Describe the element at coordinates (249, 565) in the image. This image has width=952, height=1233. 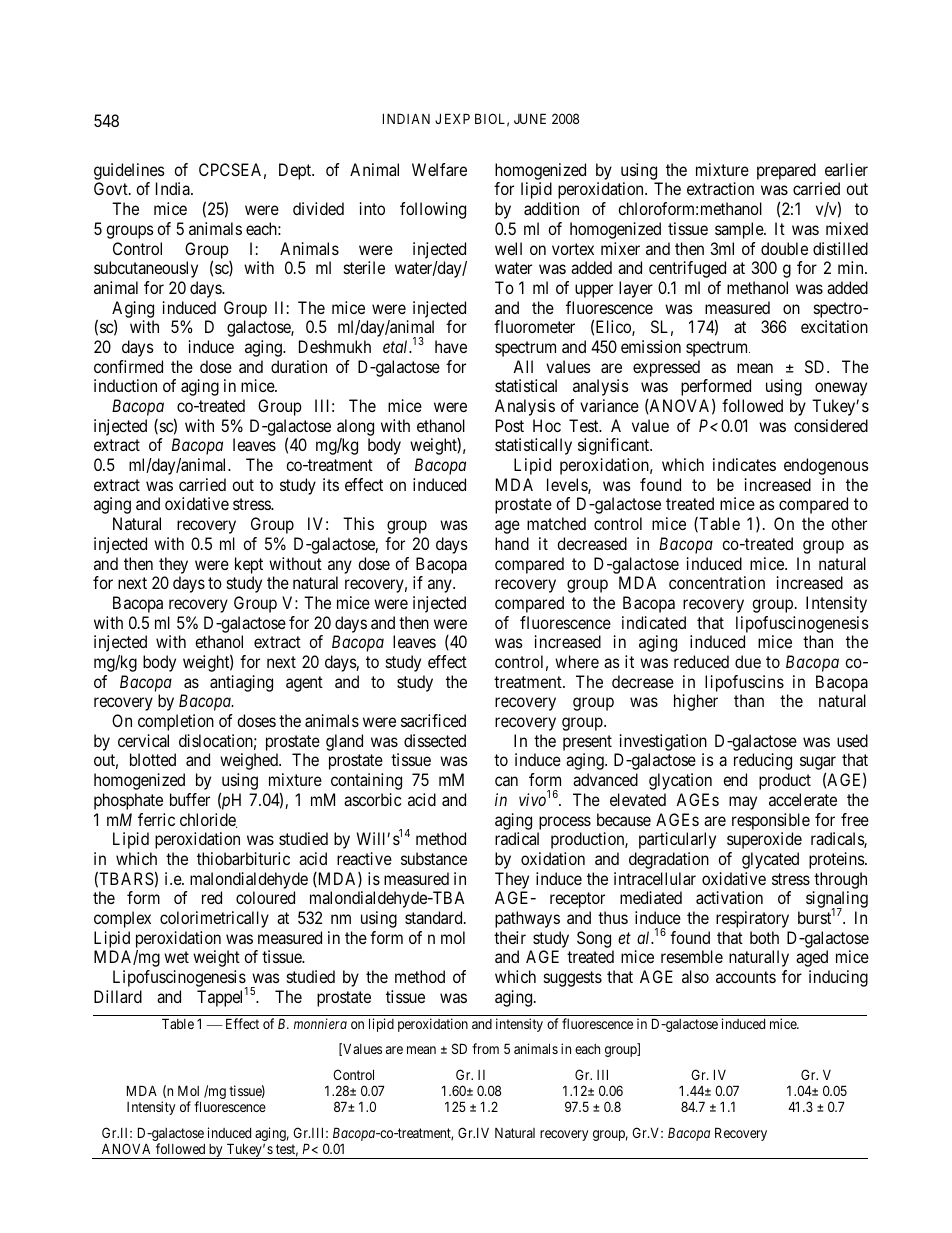
I see `kept` at that location.
